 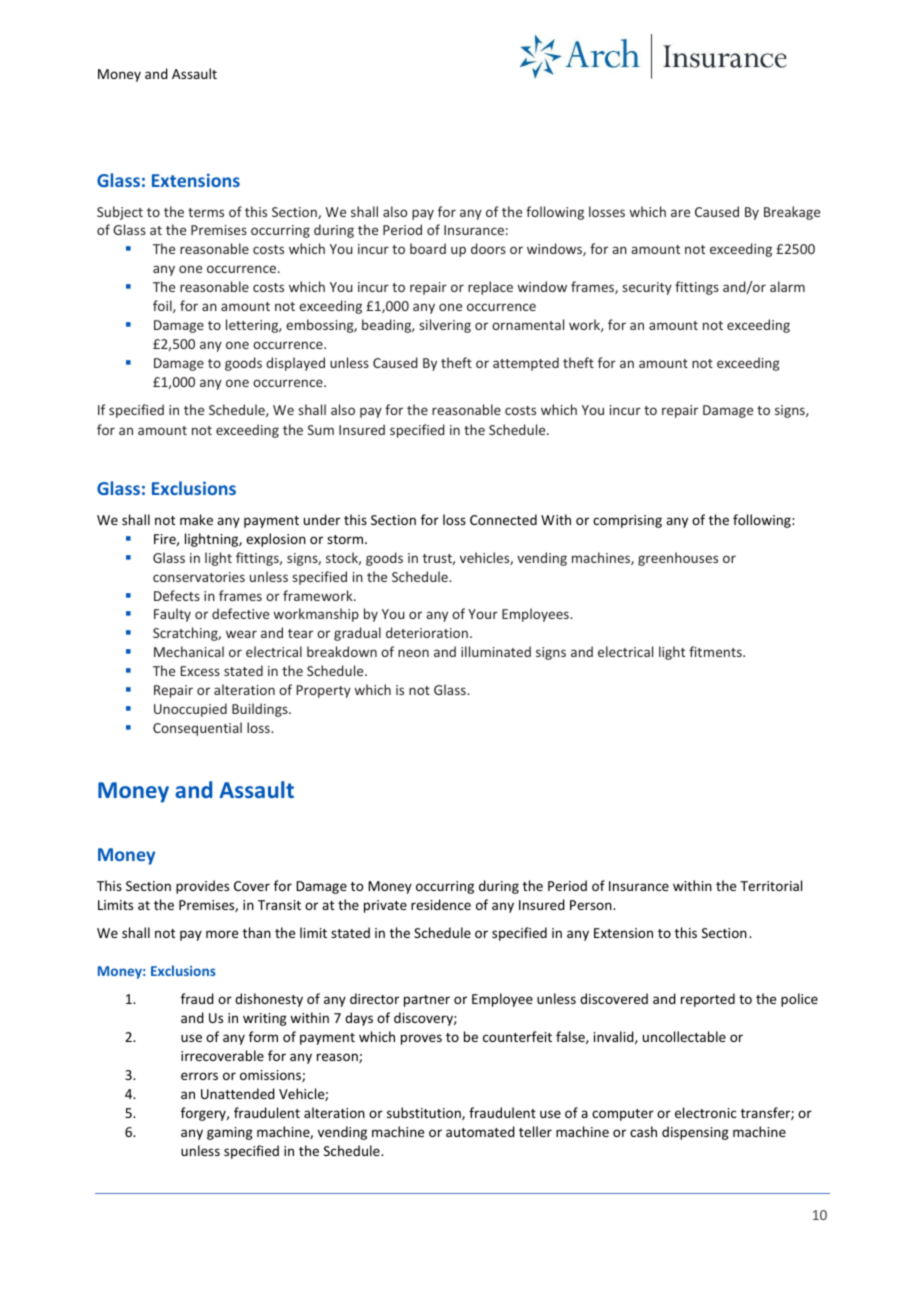 What do you see at coordinates (680, 213) in the page?
I see `are` at bounding box center [680, 213].
